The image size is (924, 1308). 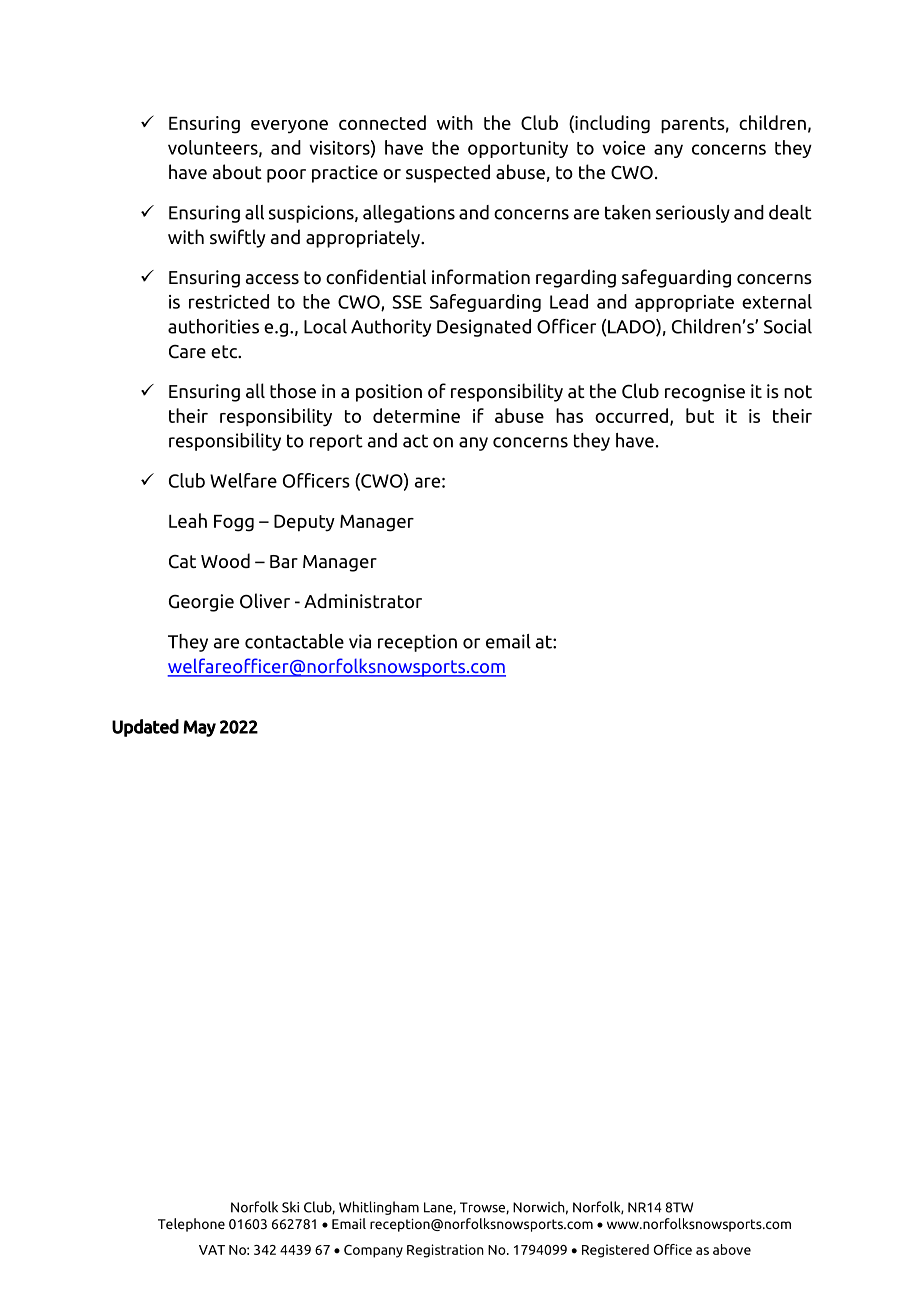 I want to click on Registration, so click(x=445, y=1251).
